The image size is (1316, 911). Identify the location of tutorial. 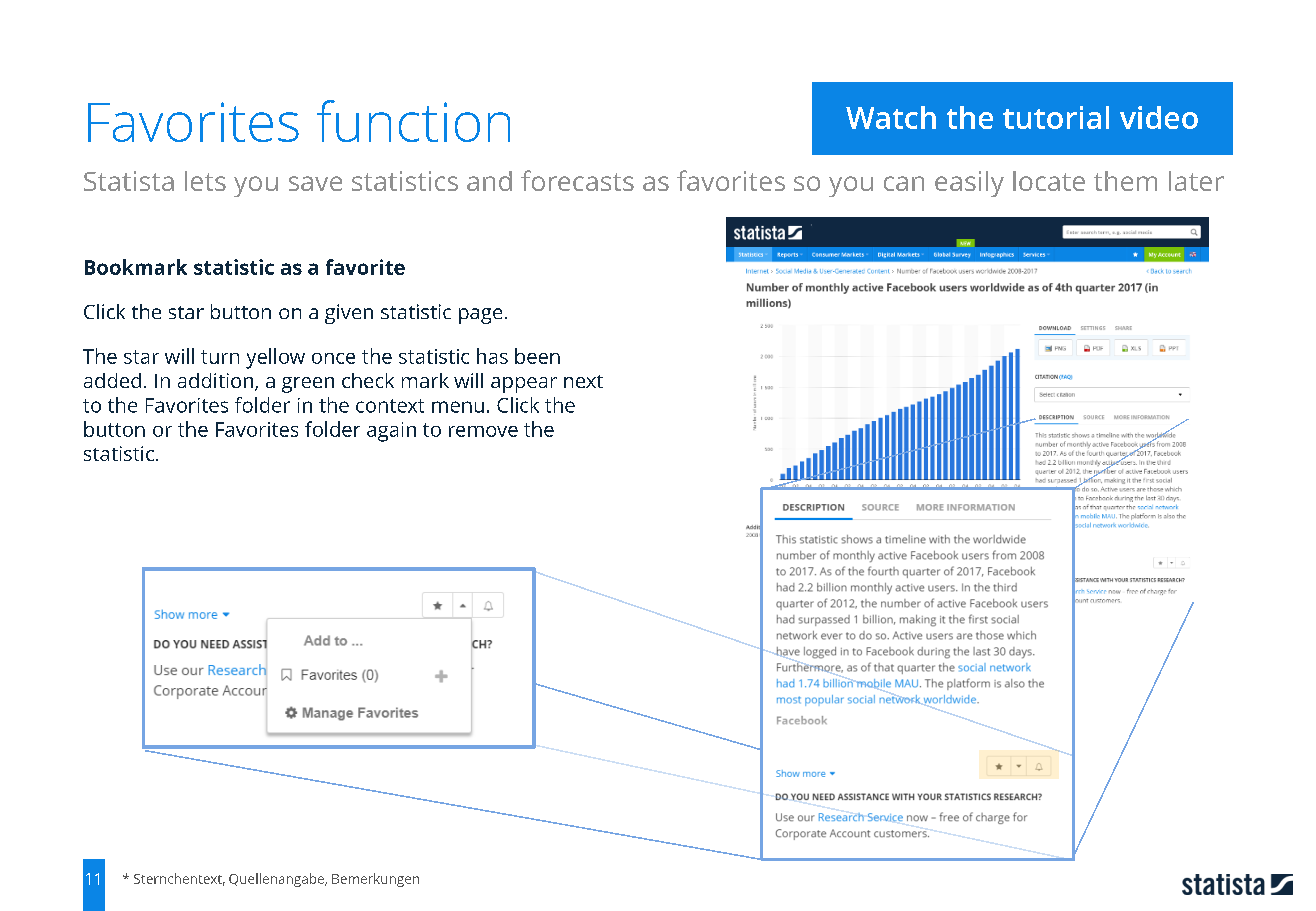
(1056, 117).
